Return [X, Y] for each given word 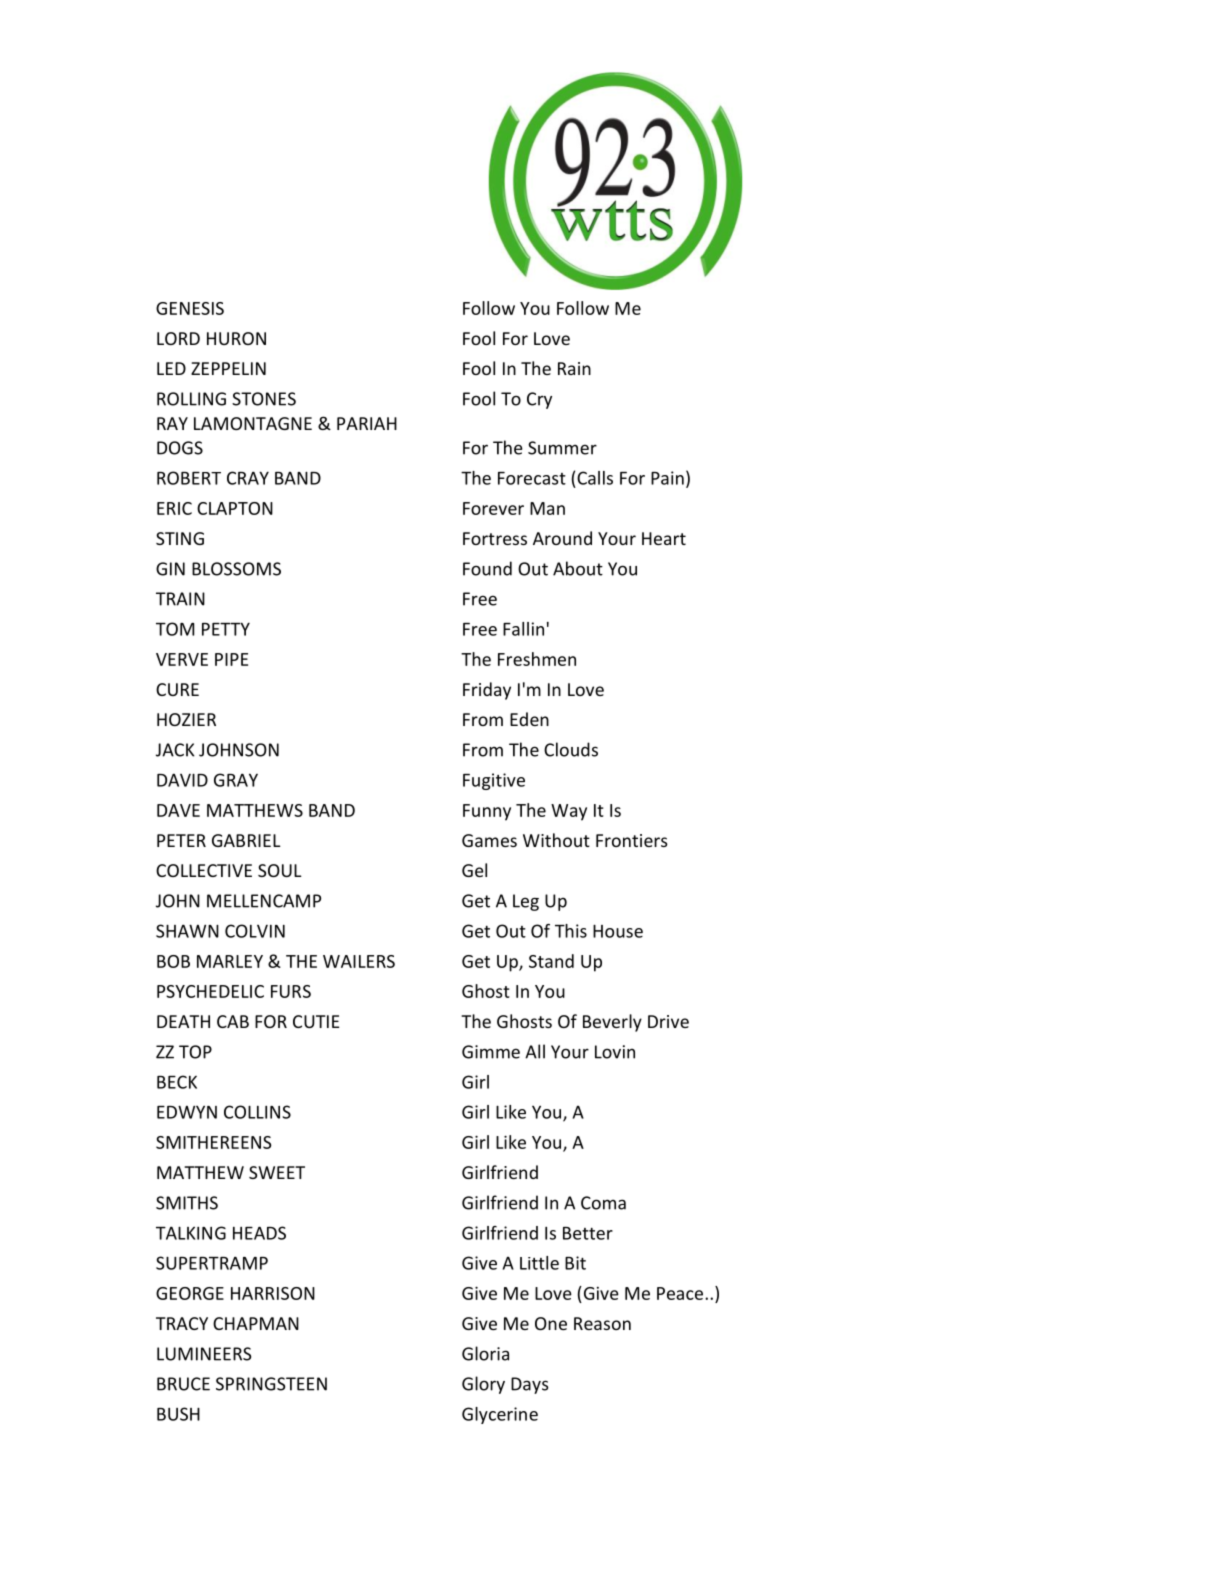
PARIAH [367, 423]
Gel [474, 870]
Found [487, 568]
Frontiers [632, 840]
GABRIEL [246, 840]
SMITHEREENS [214, 1142]
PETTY [226, 629]
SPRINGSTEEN [271, 1384]
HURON [236, 338]
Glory [483, 1385]
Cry [539, 400]
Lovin [615, 1052]
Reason [602, 1323]
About [578, 568]
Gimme [491, 1052]
